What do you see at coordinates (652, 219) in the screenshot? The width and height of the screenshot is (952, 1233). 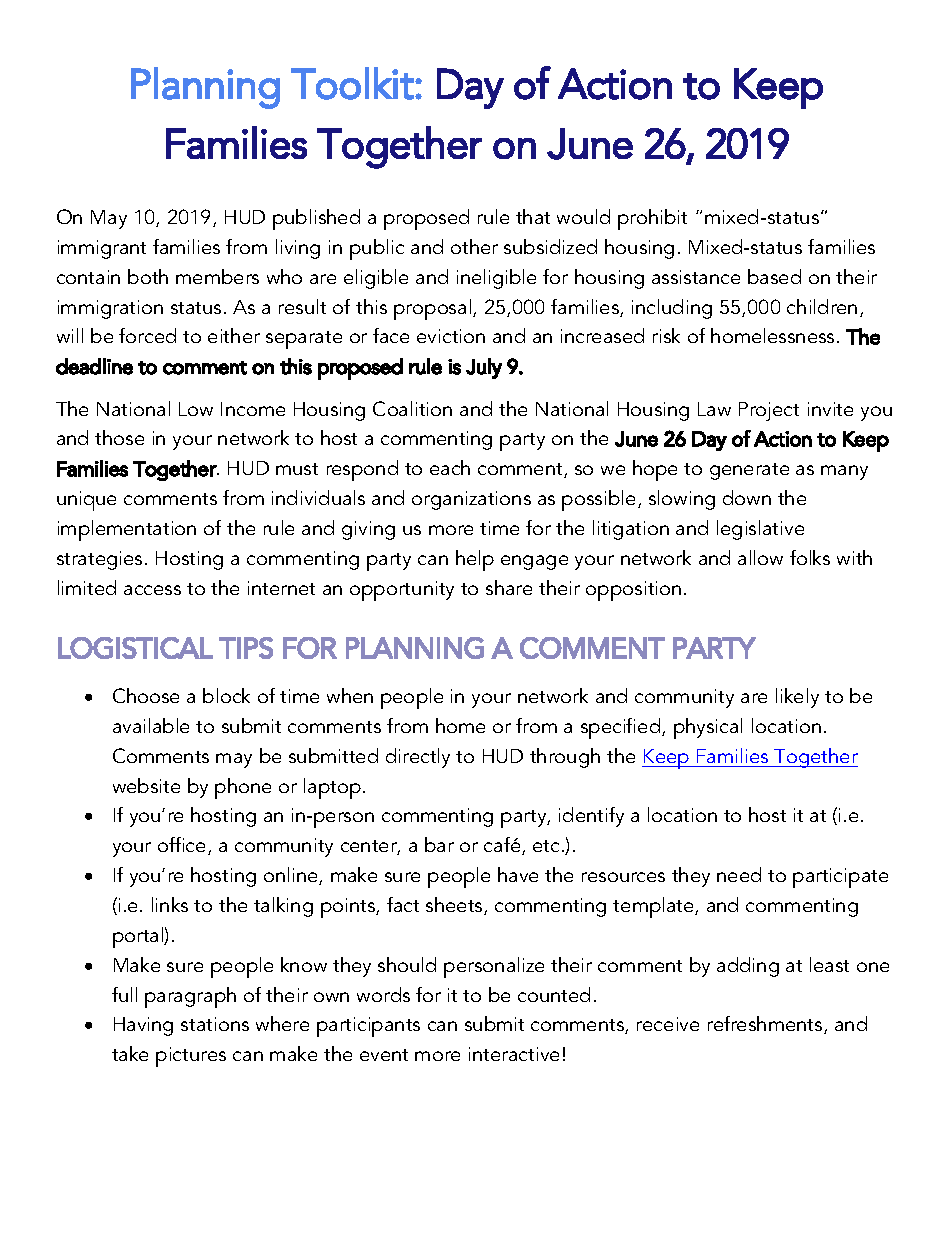 I see `prohibit` at bounding box center [652, 219].
